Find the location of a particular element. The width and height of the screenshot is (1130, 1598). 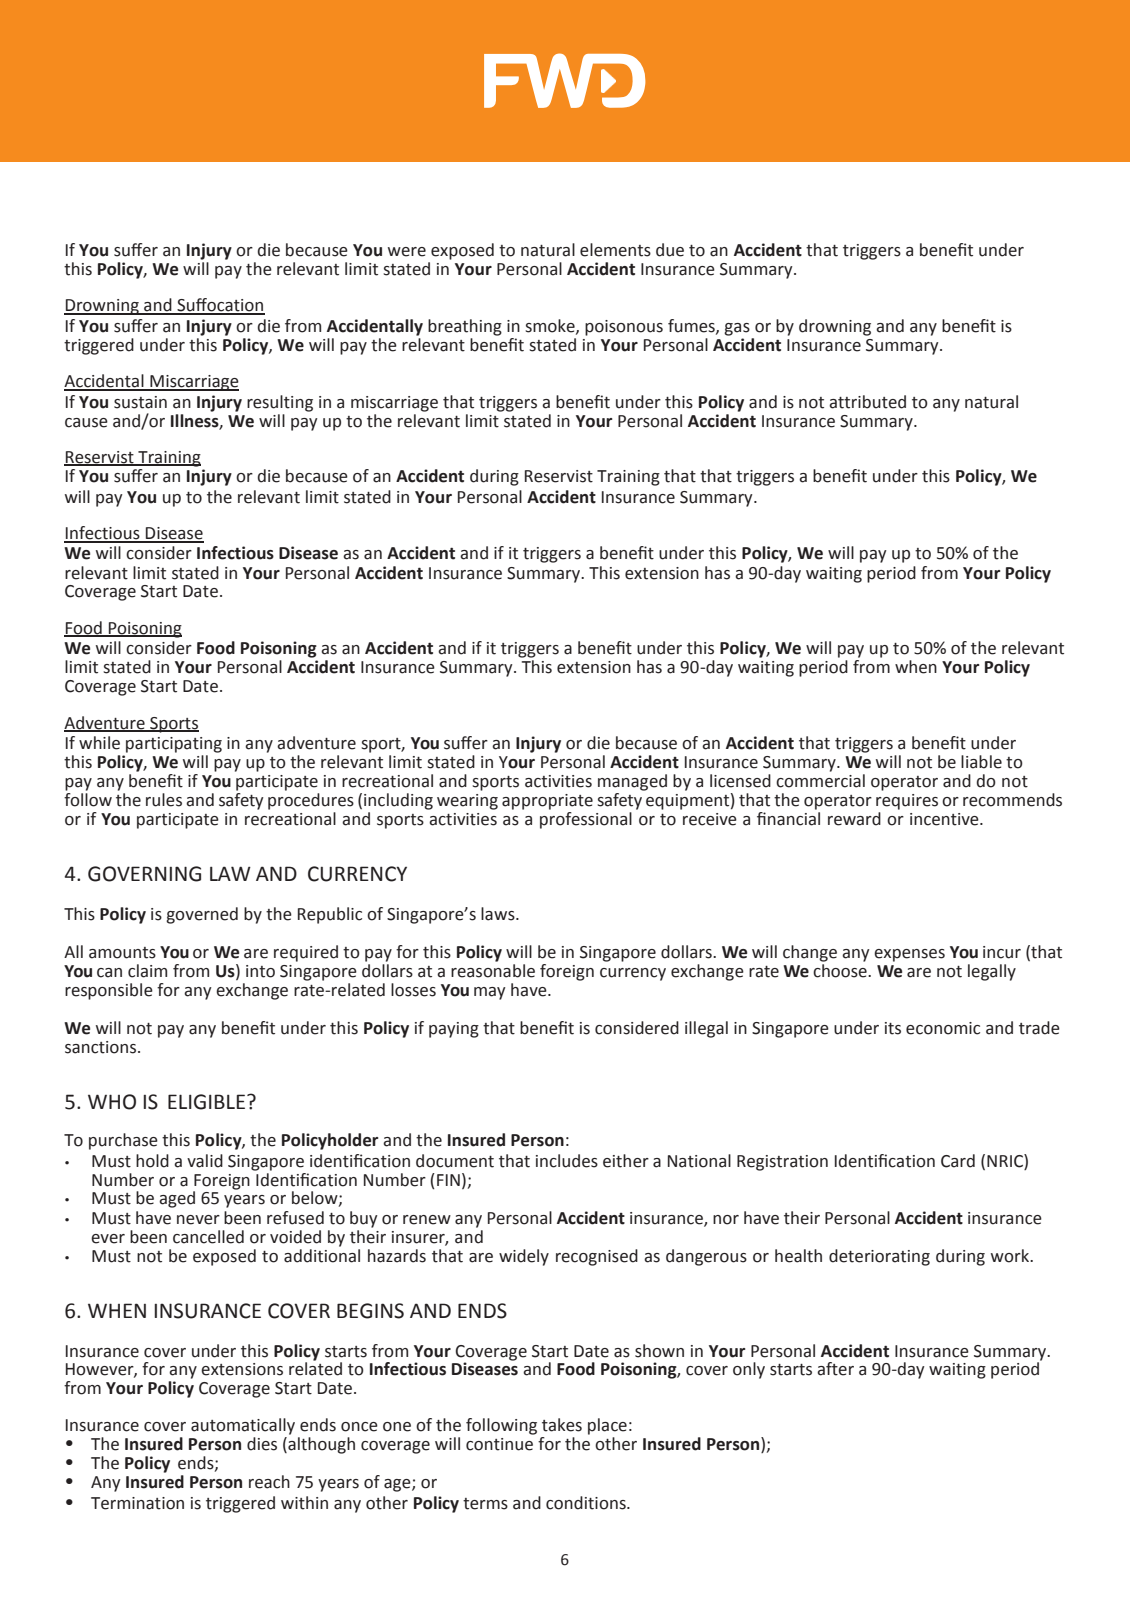

conditions is located at coordinates (587, 1503).
